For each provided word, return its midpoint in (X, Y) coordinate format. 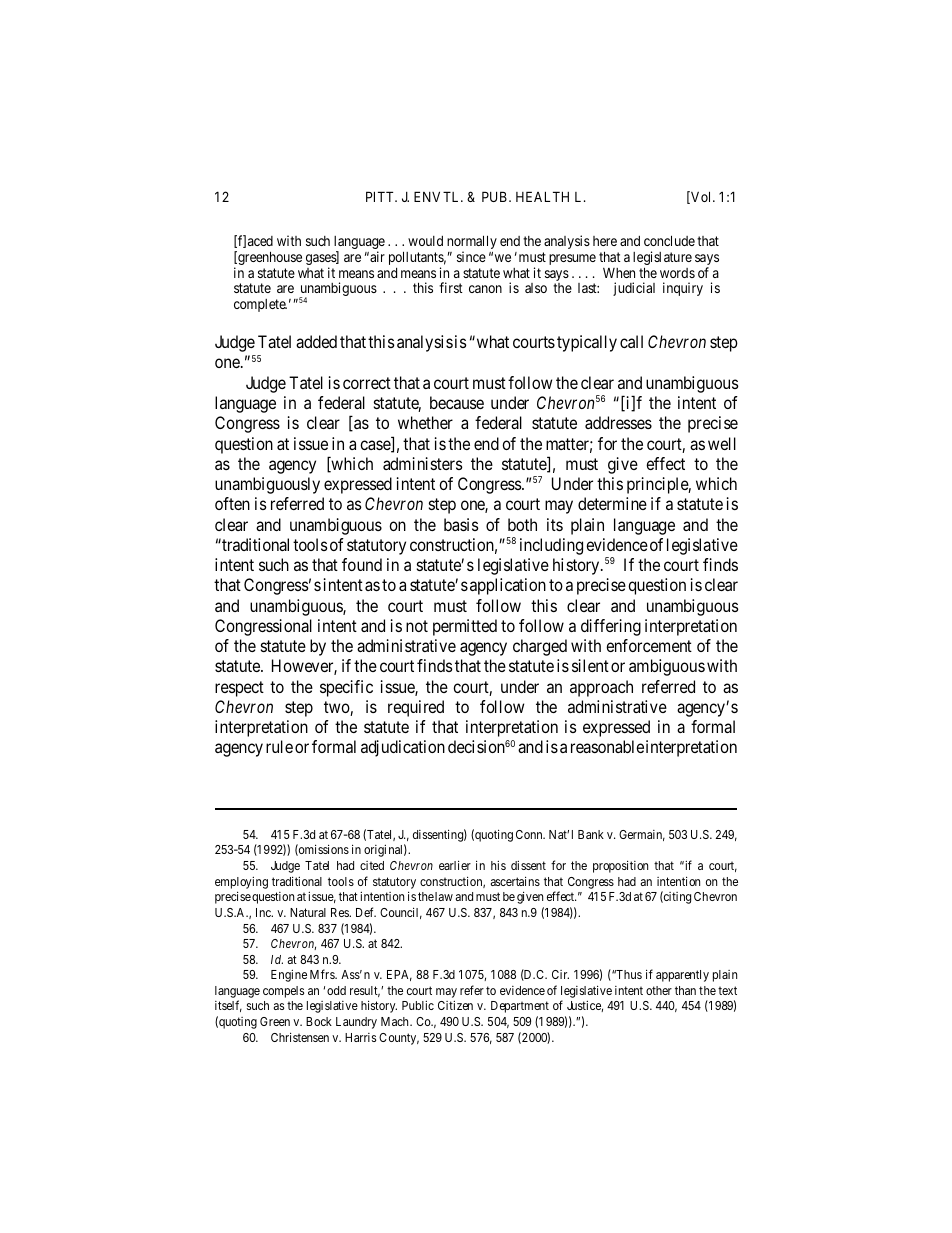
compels (283, 992)
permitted (465, 627)
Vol (701, 197)
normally (472, 243)
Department (520, 1007)
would (425, 241)
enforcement (649, 645)
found (362, 564)
